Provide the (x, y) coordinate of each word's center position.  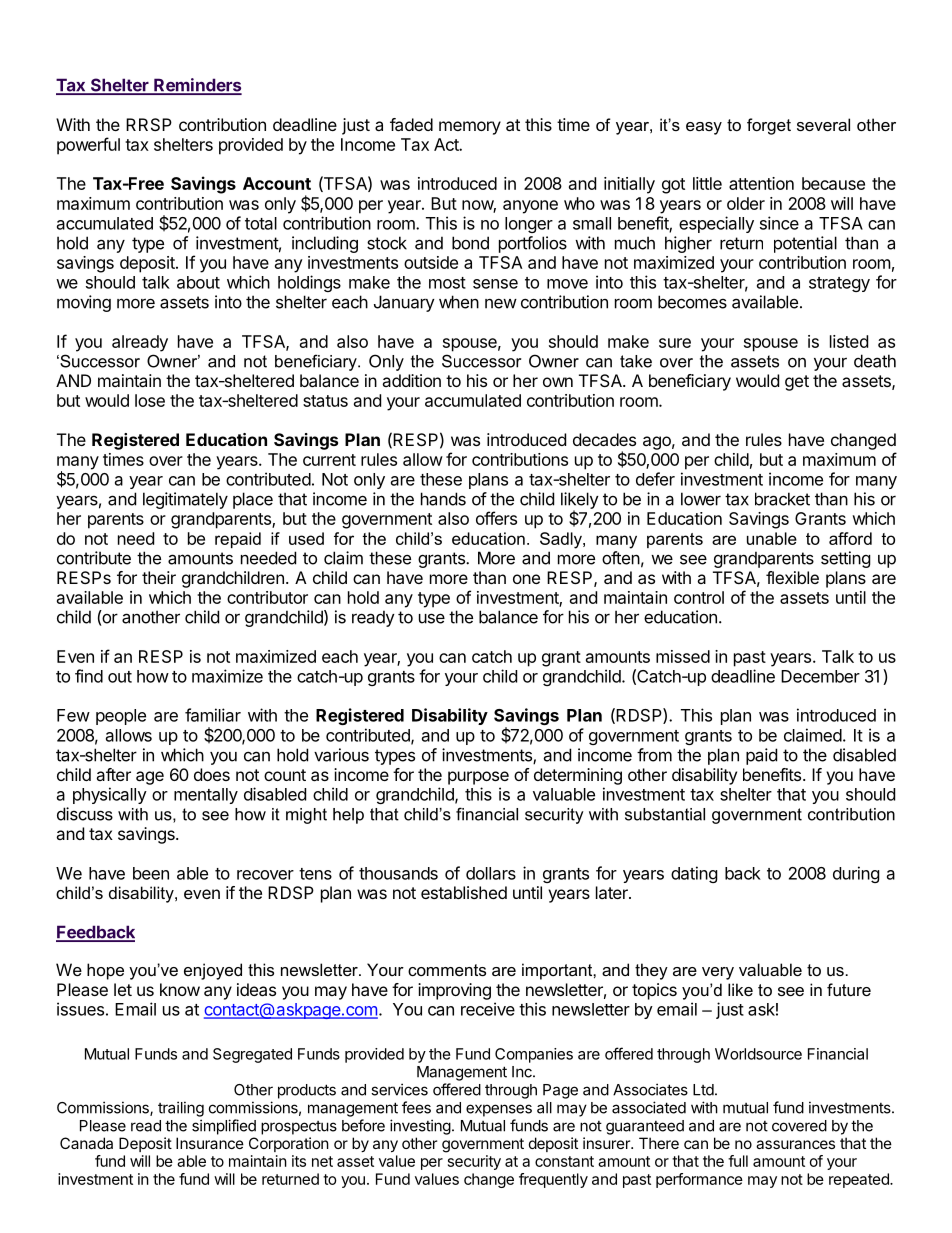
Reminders (197, 86)
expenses (499, 1110)
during (856, 874)
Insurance (210, 1143)
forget (769, 126)
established (464, 892)
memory (470, 128)
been (151, 873)
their (159, 577)
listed (849, 341)
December (820, 676)
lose (150, 400)
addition (411, 380)
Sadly (562, 540)
